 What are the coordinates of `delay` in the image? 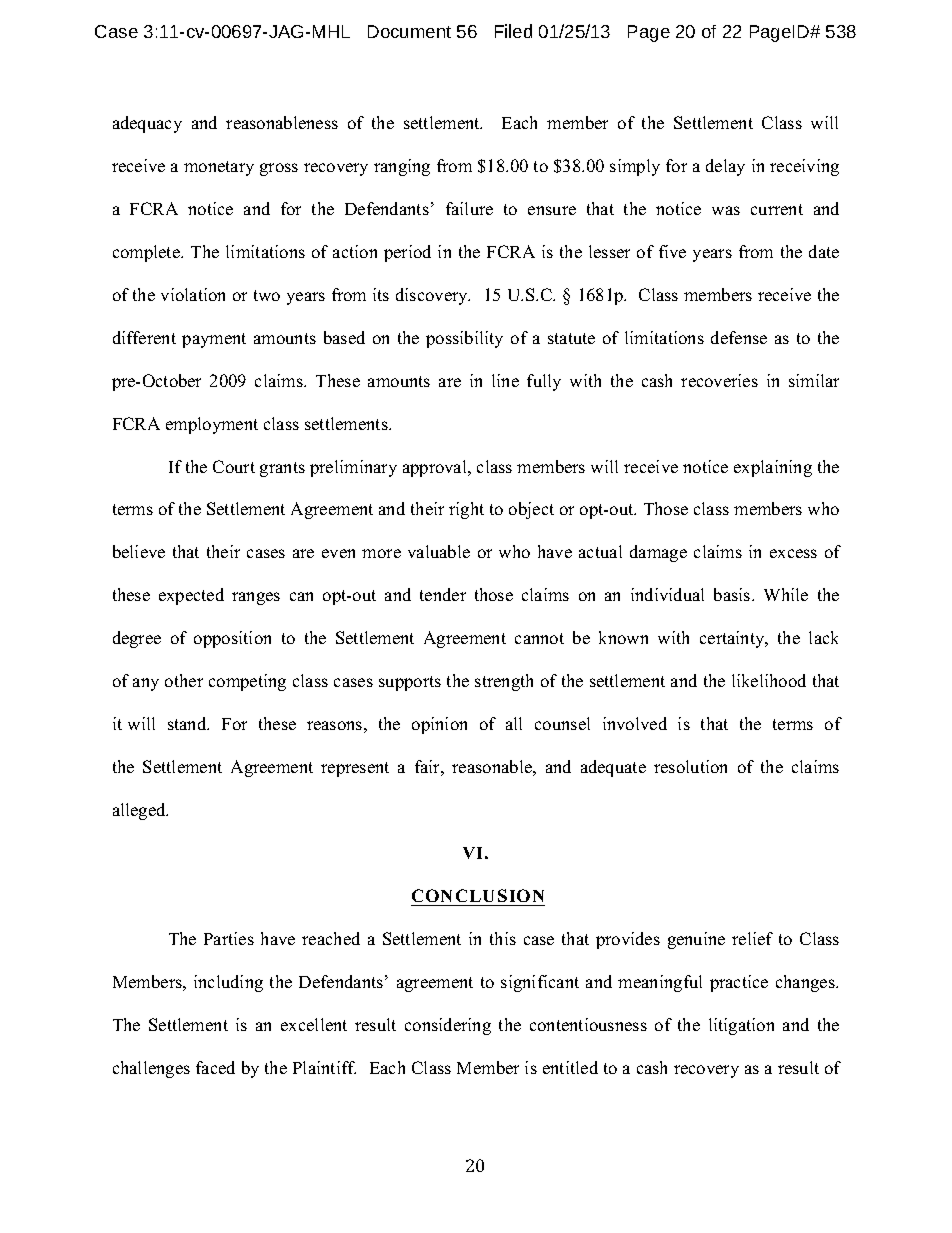 It's located at (725, 167).
